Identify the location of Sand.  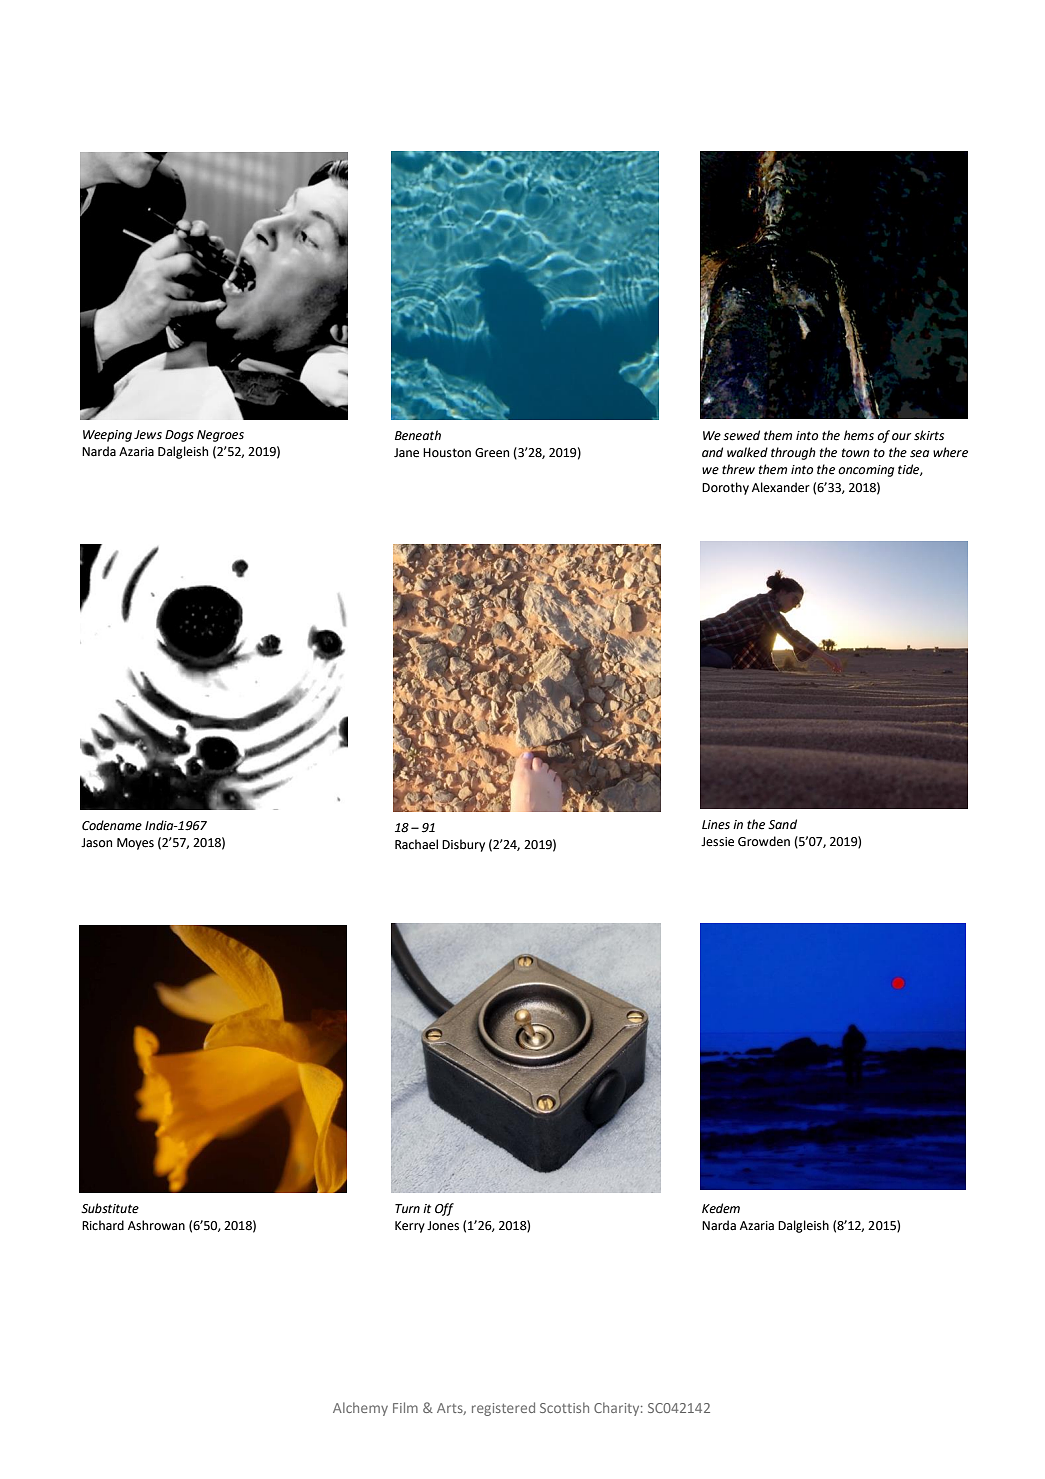
(782, 824).
